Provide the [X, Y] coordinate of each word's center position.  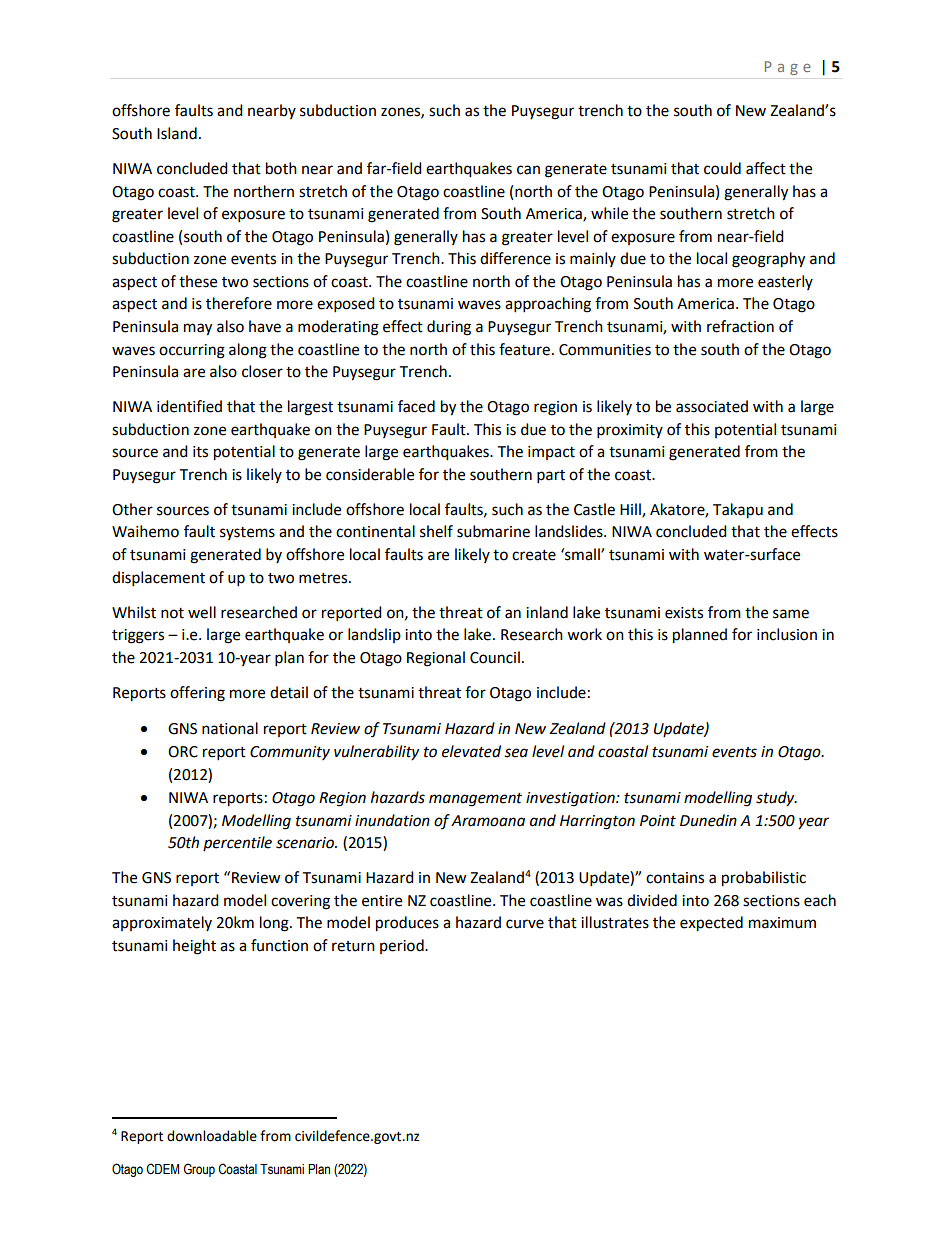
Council [495, 657]
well [202, 612]
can [528, 170]
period [403, 946]
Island [177, 133]
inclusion [787, 634]
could [722, 168]
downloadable [212, 1136]
